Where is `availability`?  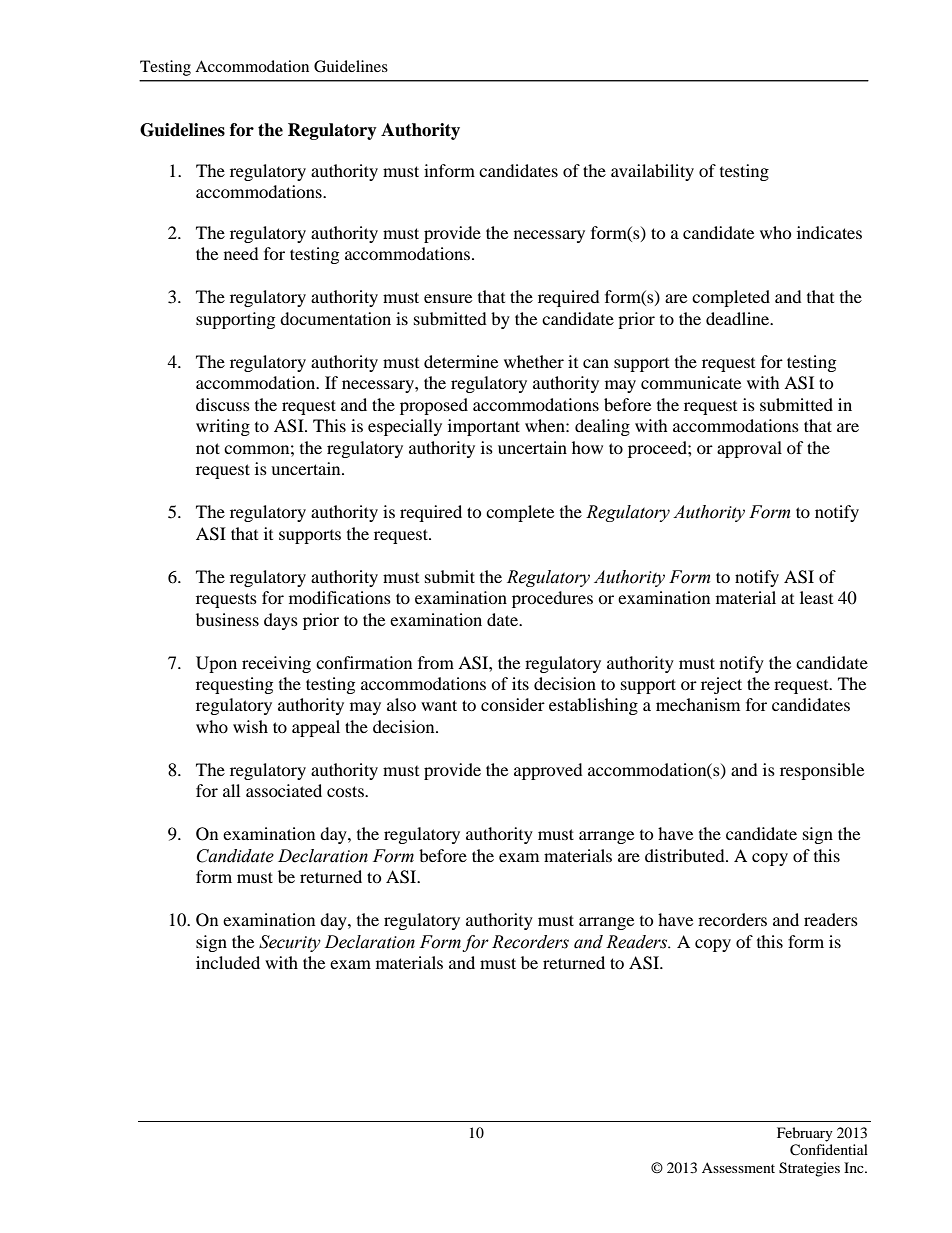 availability is located at coordinates (652, 172).
